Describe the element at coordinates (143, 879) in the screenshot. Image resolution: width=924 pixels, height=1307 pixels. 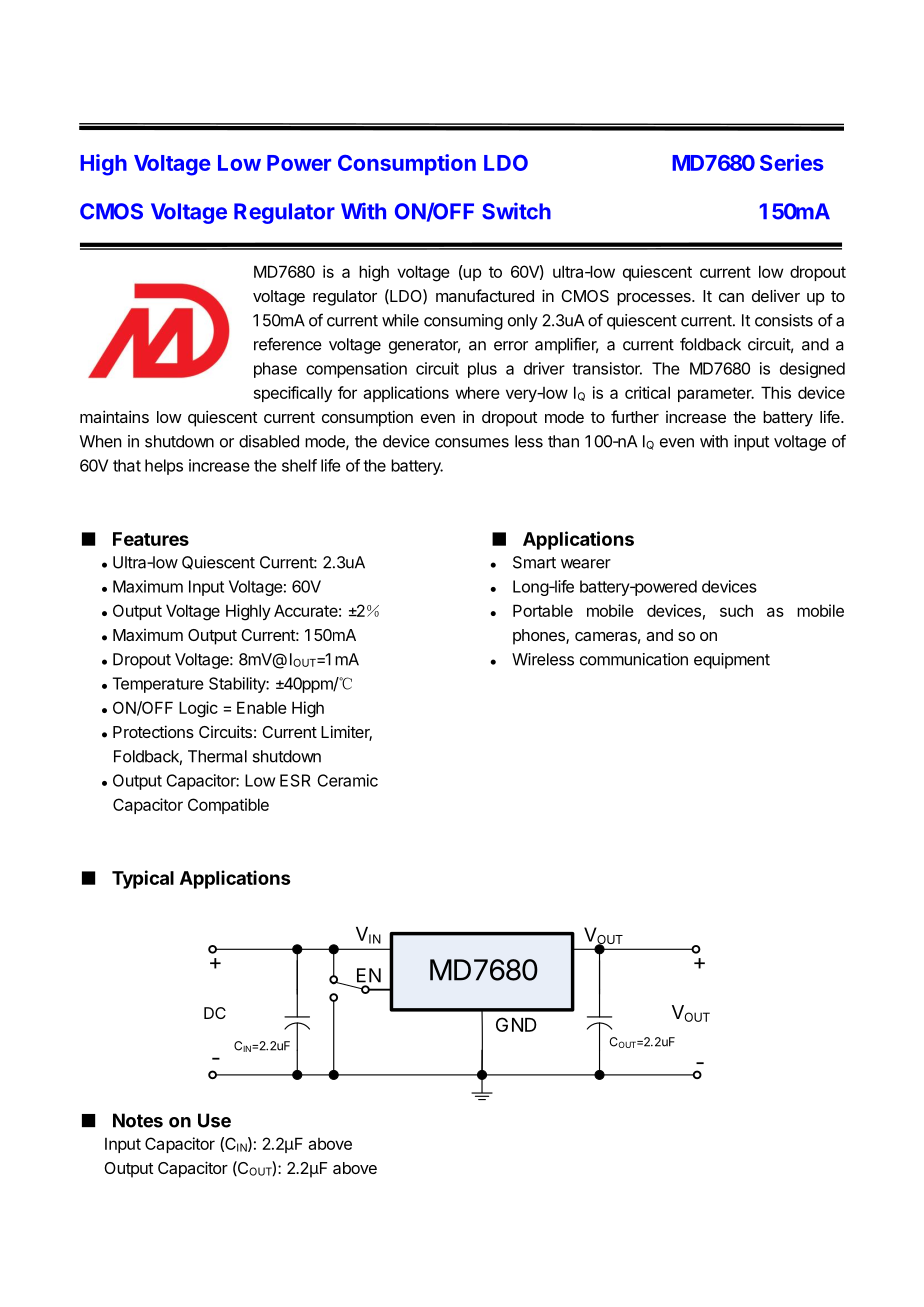
I see `Typical` at that location.
